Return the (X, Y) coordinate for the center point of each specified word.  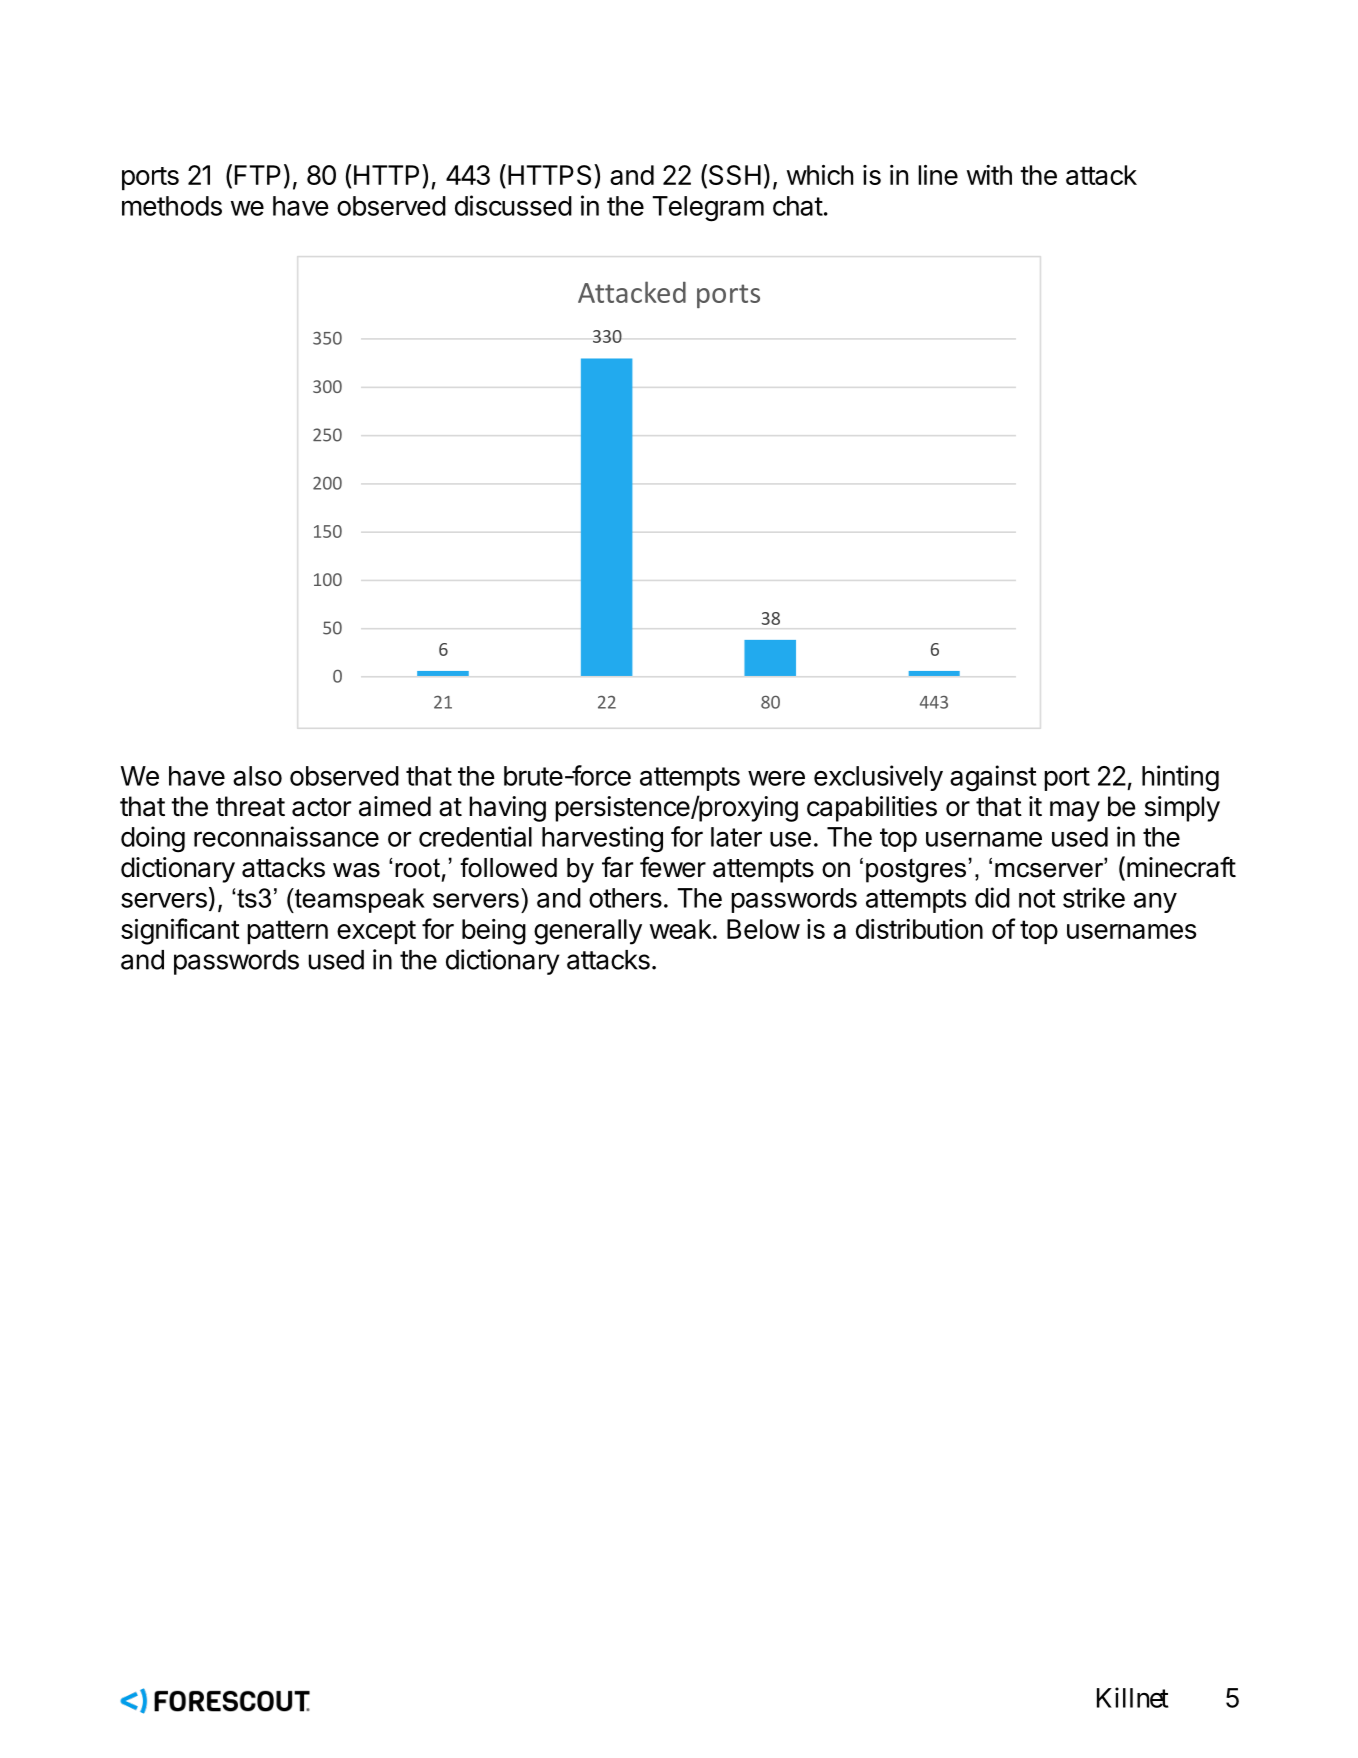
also (257, 776)
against (993, 778)
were (776, 778)
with (989, 175)
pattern (287, 932)
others (625, 898)
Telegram (708, 209)
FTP (258, 175)
